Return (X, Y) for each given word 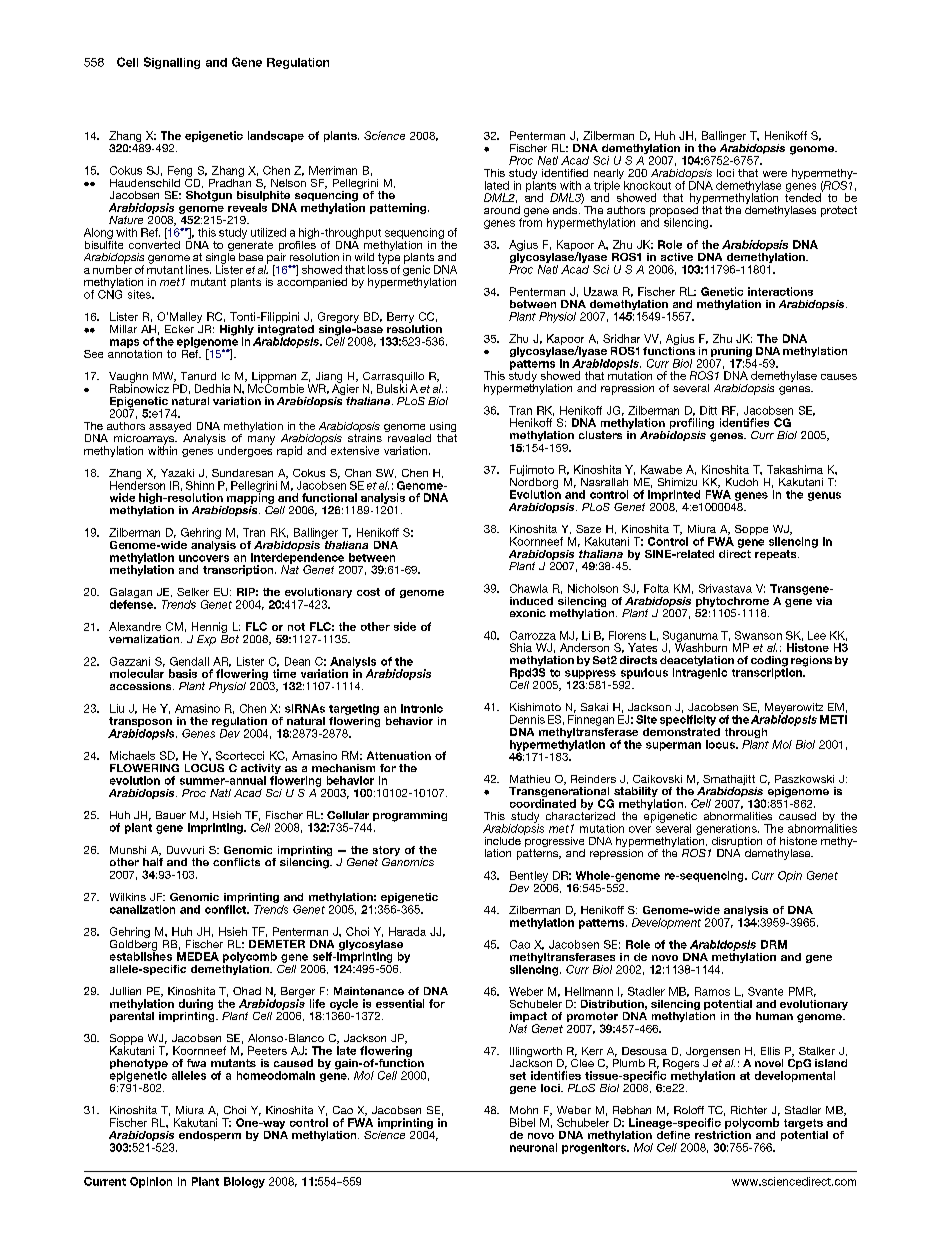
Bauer (171, 815)
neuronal (533, 1147)
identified (565, 173)
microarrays (145, 440)
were (775, 174)
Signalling (172, 63)
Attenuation (399, 755)
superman (673, 746)
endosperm (210, 1136)
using (443, 428)
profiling (691, 425)
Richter (749, 1110)
